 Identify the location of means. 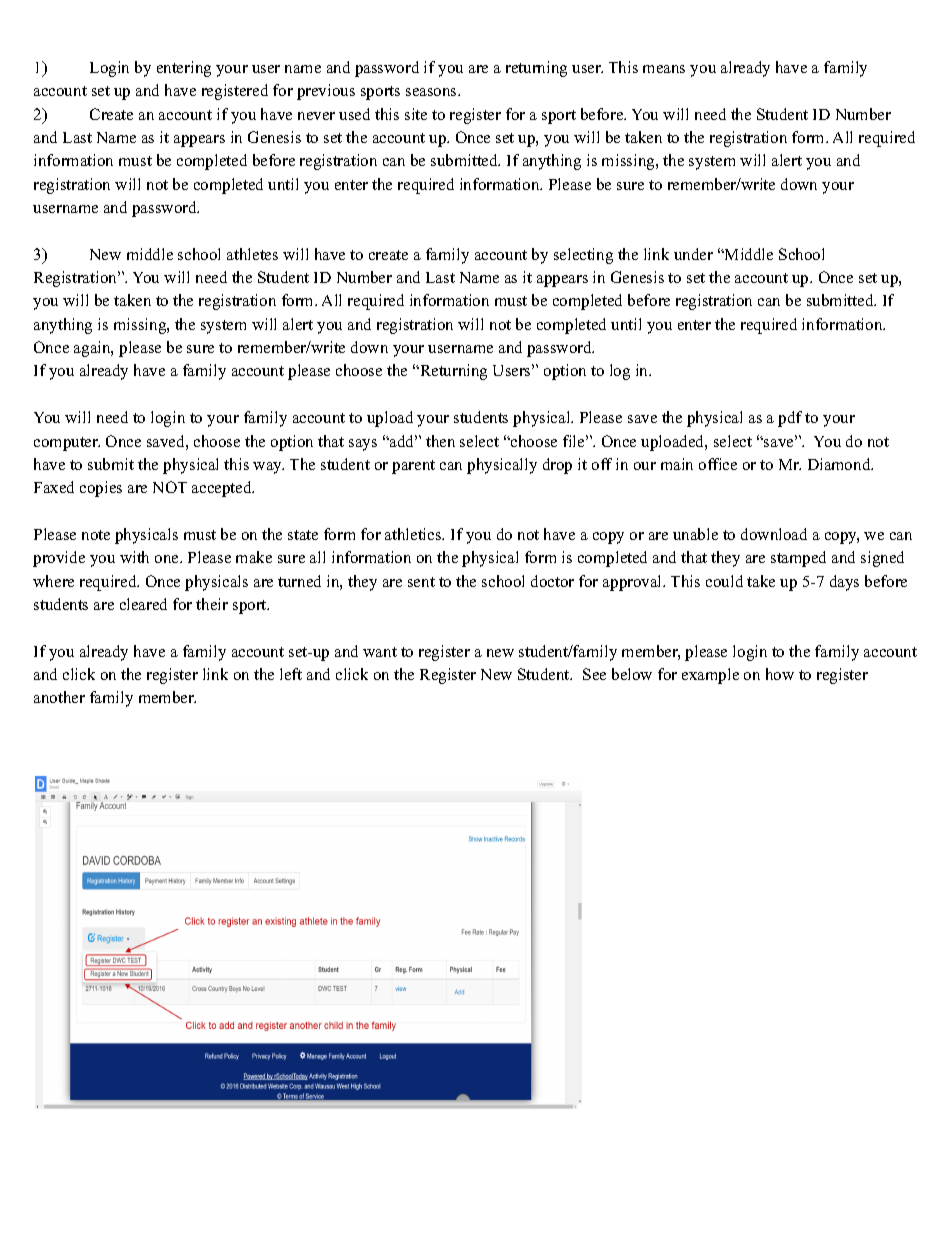
(664, 69).
